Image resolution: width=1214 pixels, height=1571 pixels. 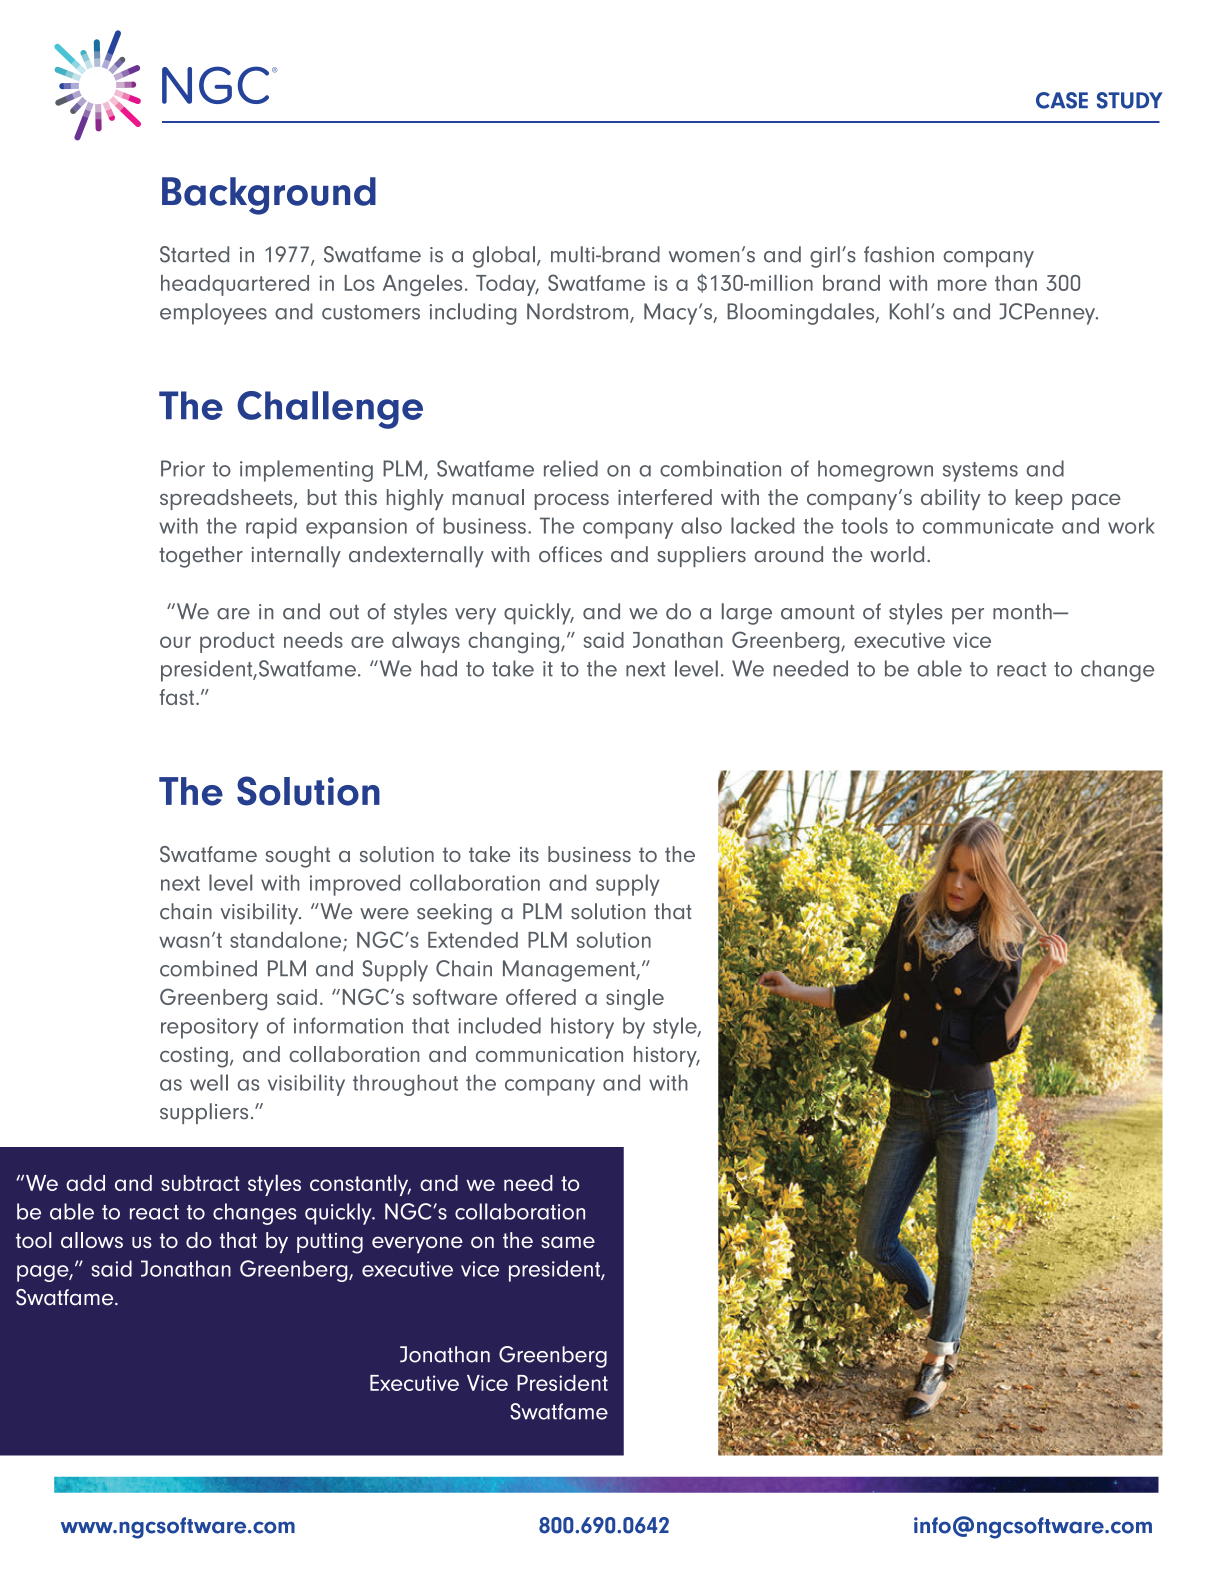 I want to click on systems, so click(x=980, y=472).
